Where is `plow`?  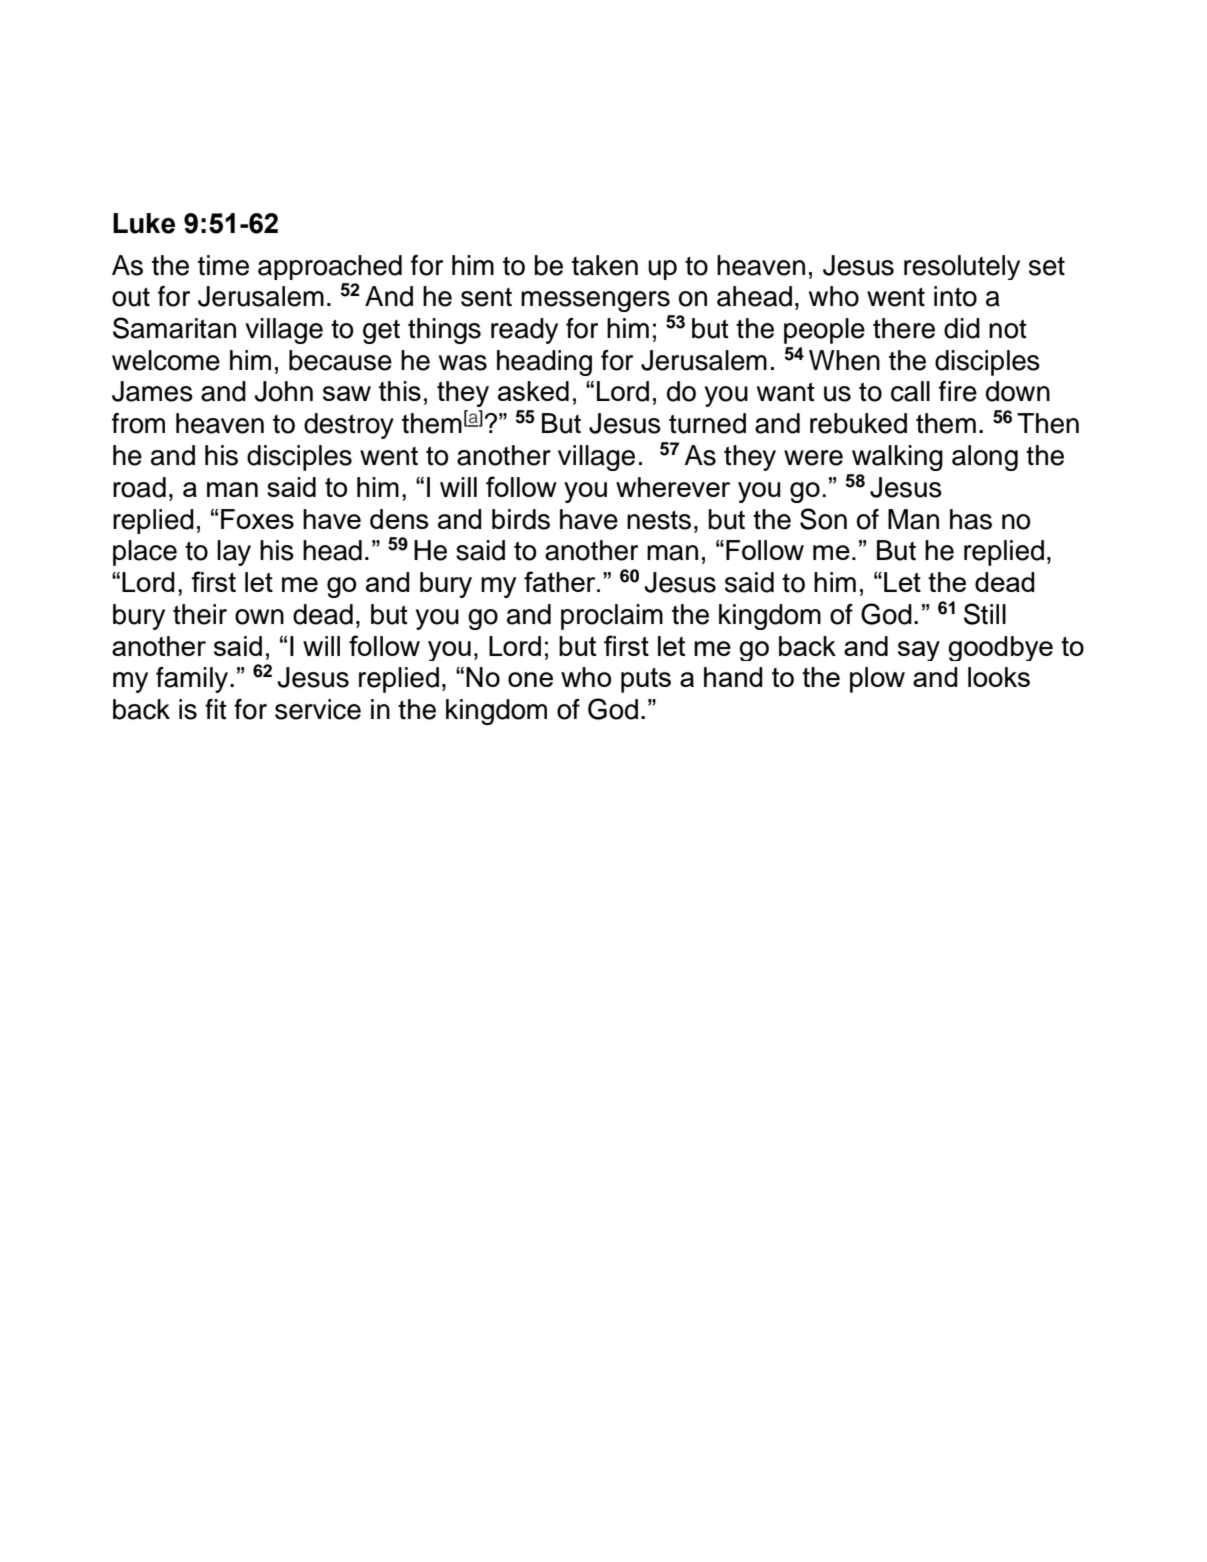
plow is located at coordinates (877, 680).
